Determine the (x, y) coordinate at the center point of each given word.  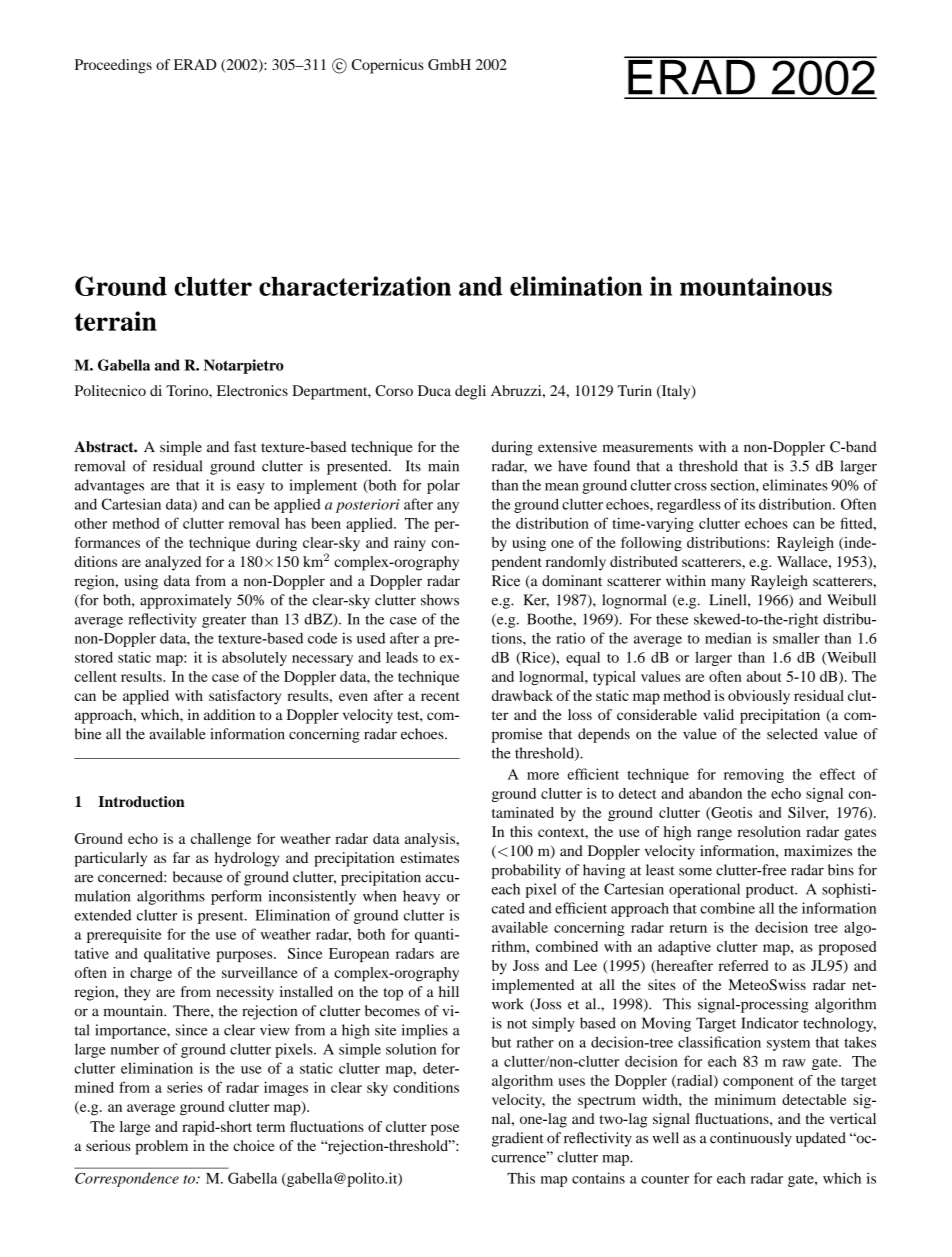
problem (161, 1147)
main (443, 466)
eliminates (795, 485)
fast (245, 446)
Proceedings (113, 66)
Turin (635, 390)
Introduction (141, 801)
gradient (518, 1139)
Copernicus (388, 66)
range (714, 835)
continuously (751, 1139)
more (543, 776)
